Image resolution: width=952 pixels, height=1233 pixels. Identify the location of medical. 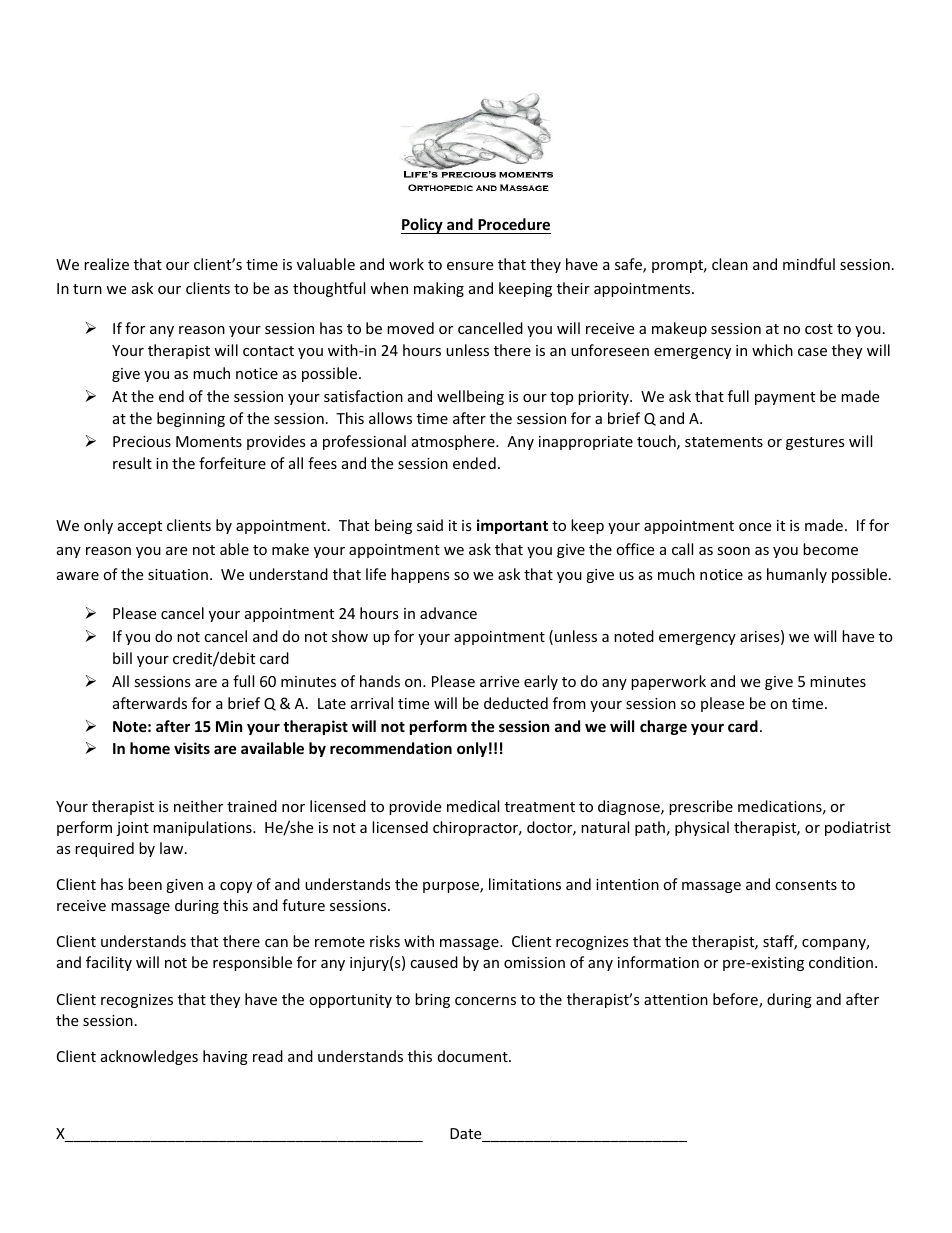
(473, 806).
